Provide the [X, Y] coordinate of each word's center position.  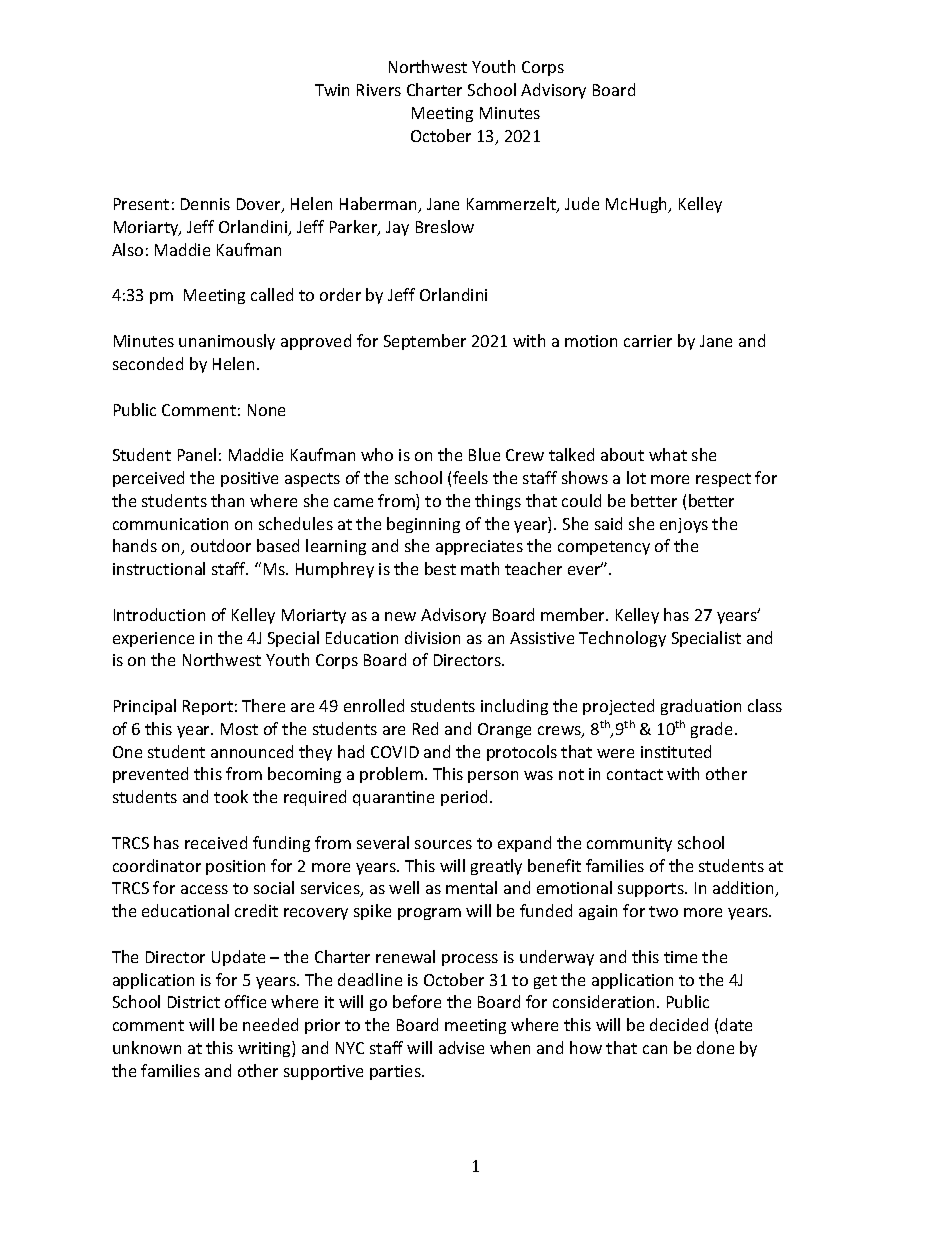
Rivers [379, 90]
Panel [197, 454]
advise [461, 1047]
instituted [676, 751]
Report [208, 707]
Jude [582, 203]
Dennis [205, 204]
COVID [395, 752]
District [194, 1002]
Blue [484, 454]
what [668, 454]
